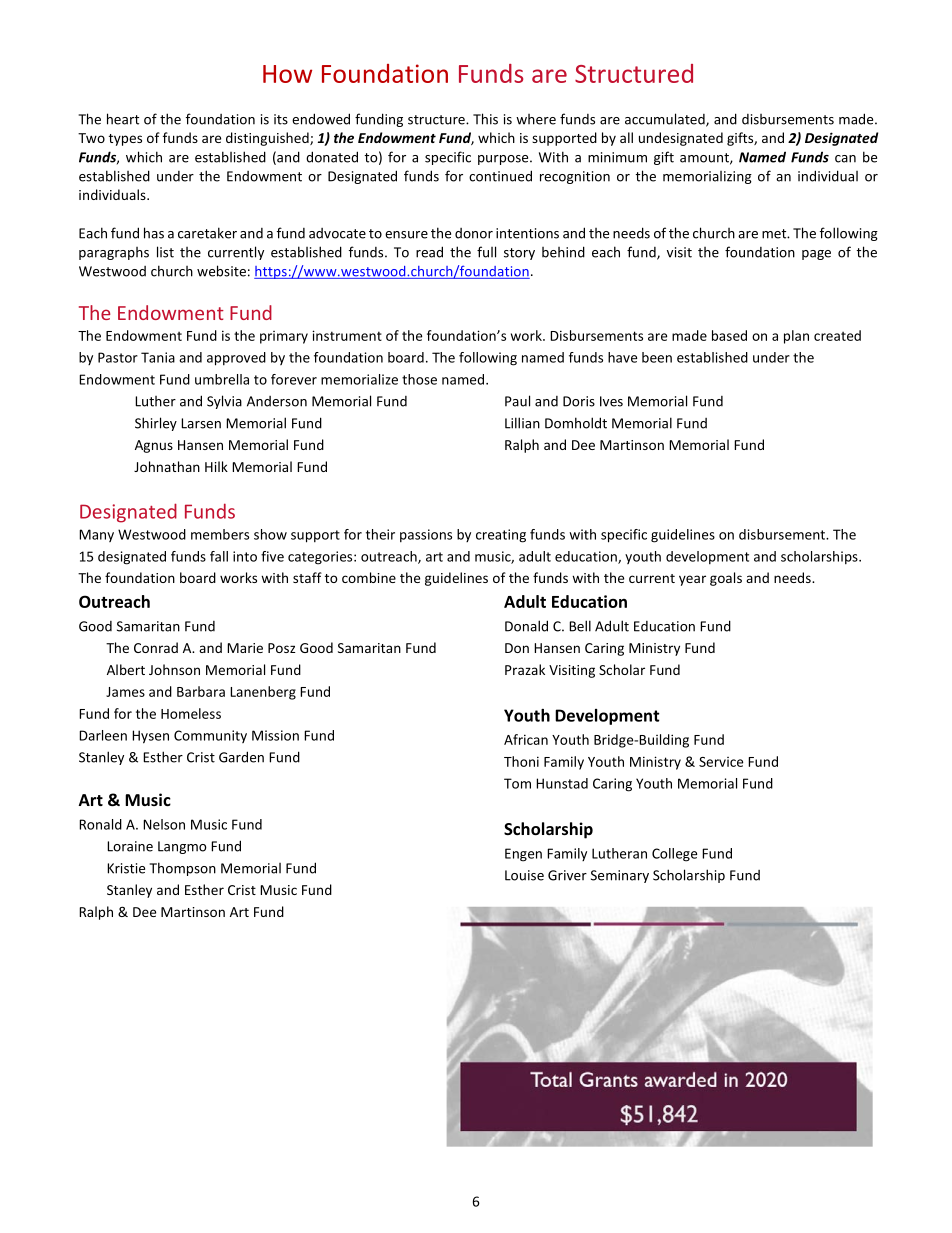 This screenshot has width=952, height=1233. Describe the element at coordinates (501, 536) in the screenshot. I see `creating` at that location.
